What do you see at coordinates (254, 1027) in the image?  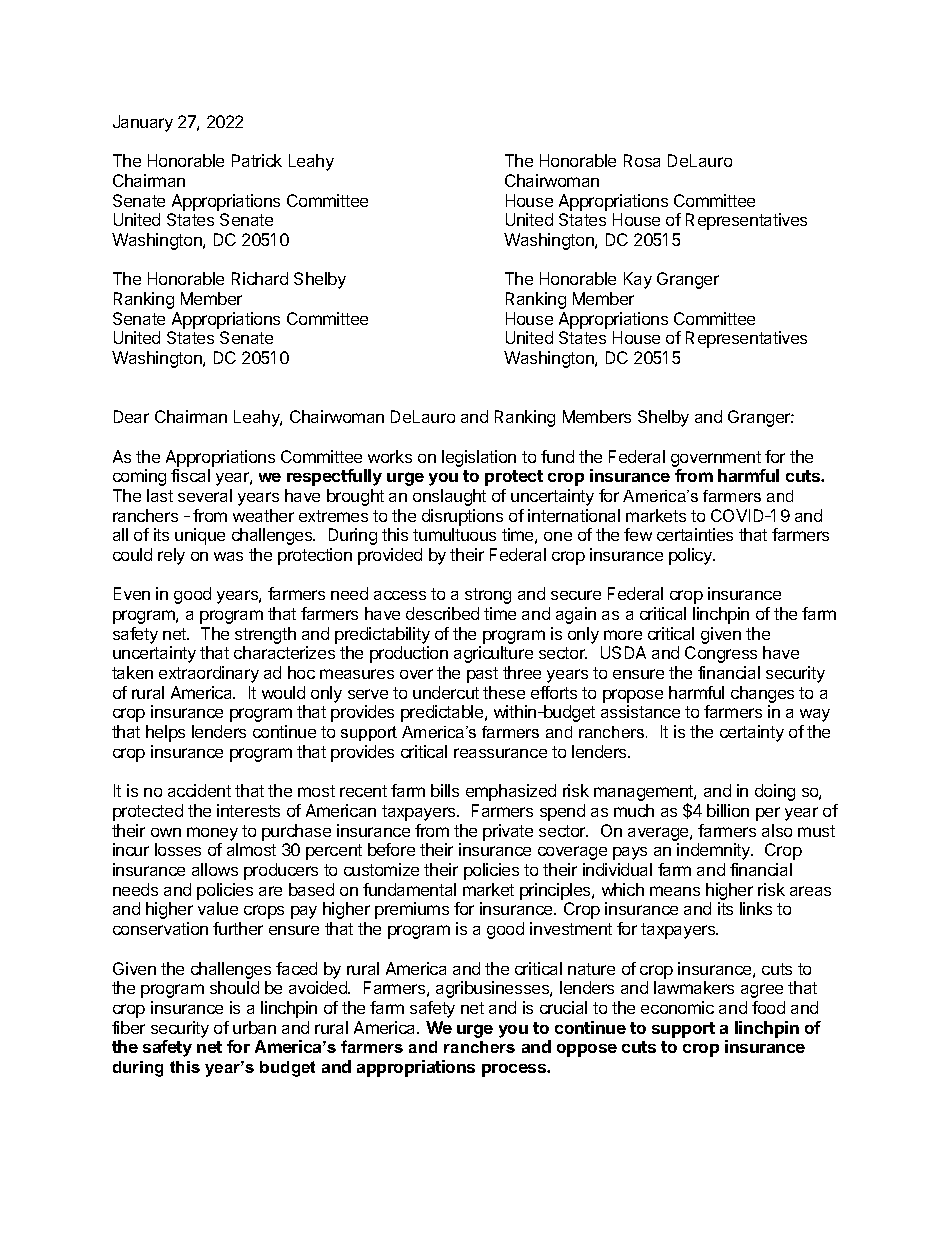 I see `urban` at bounding box center [254, 1027].
